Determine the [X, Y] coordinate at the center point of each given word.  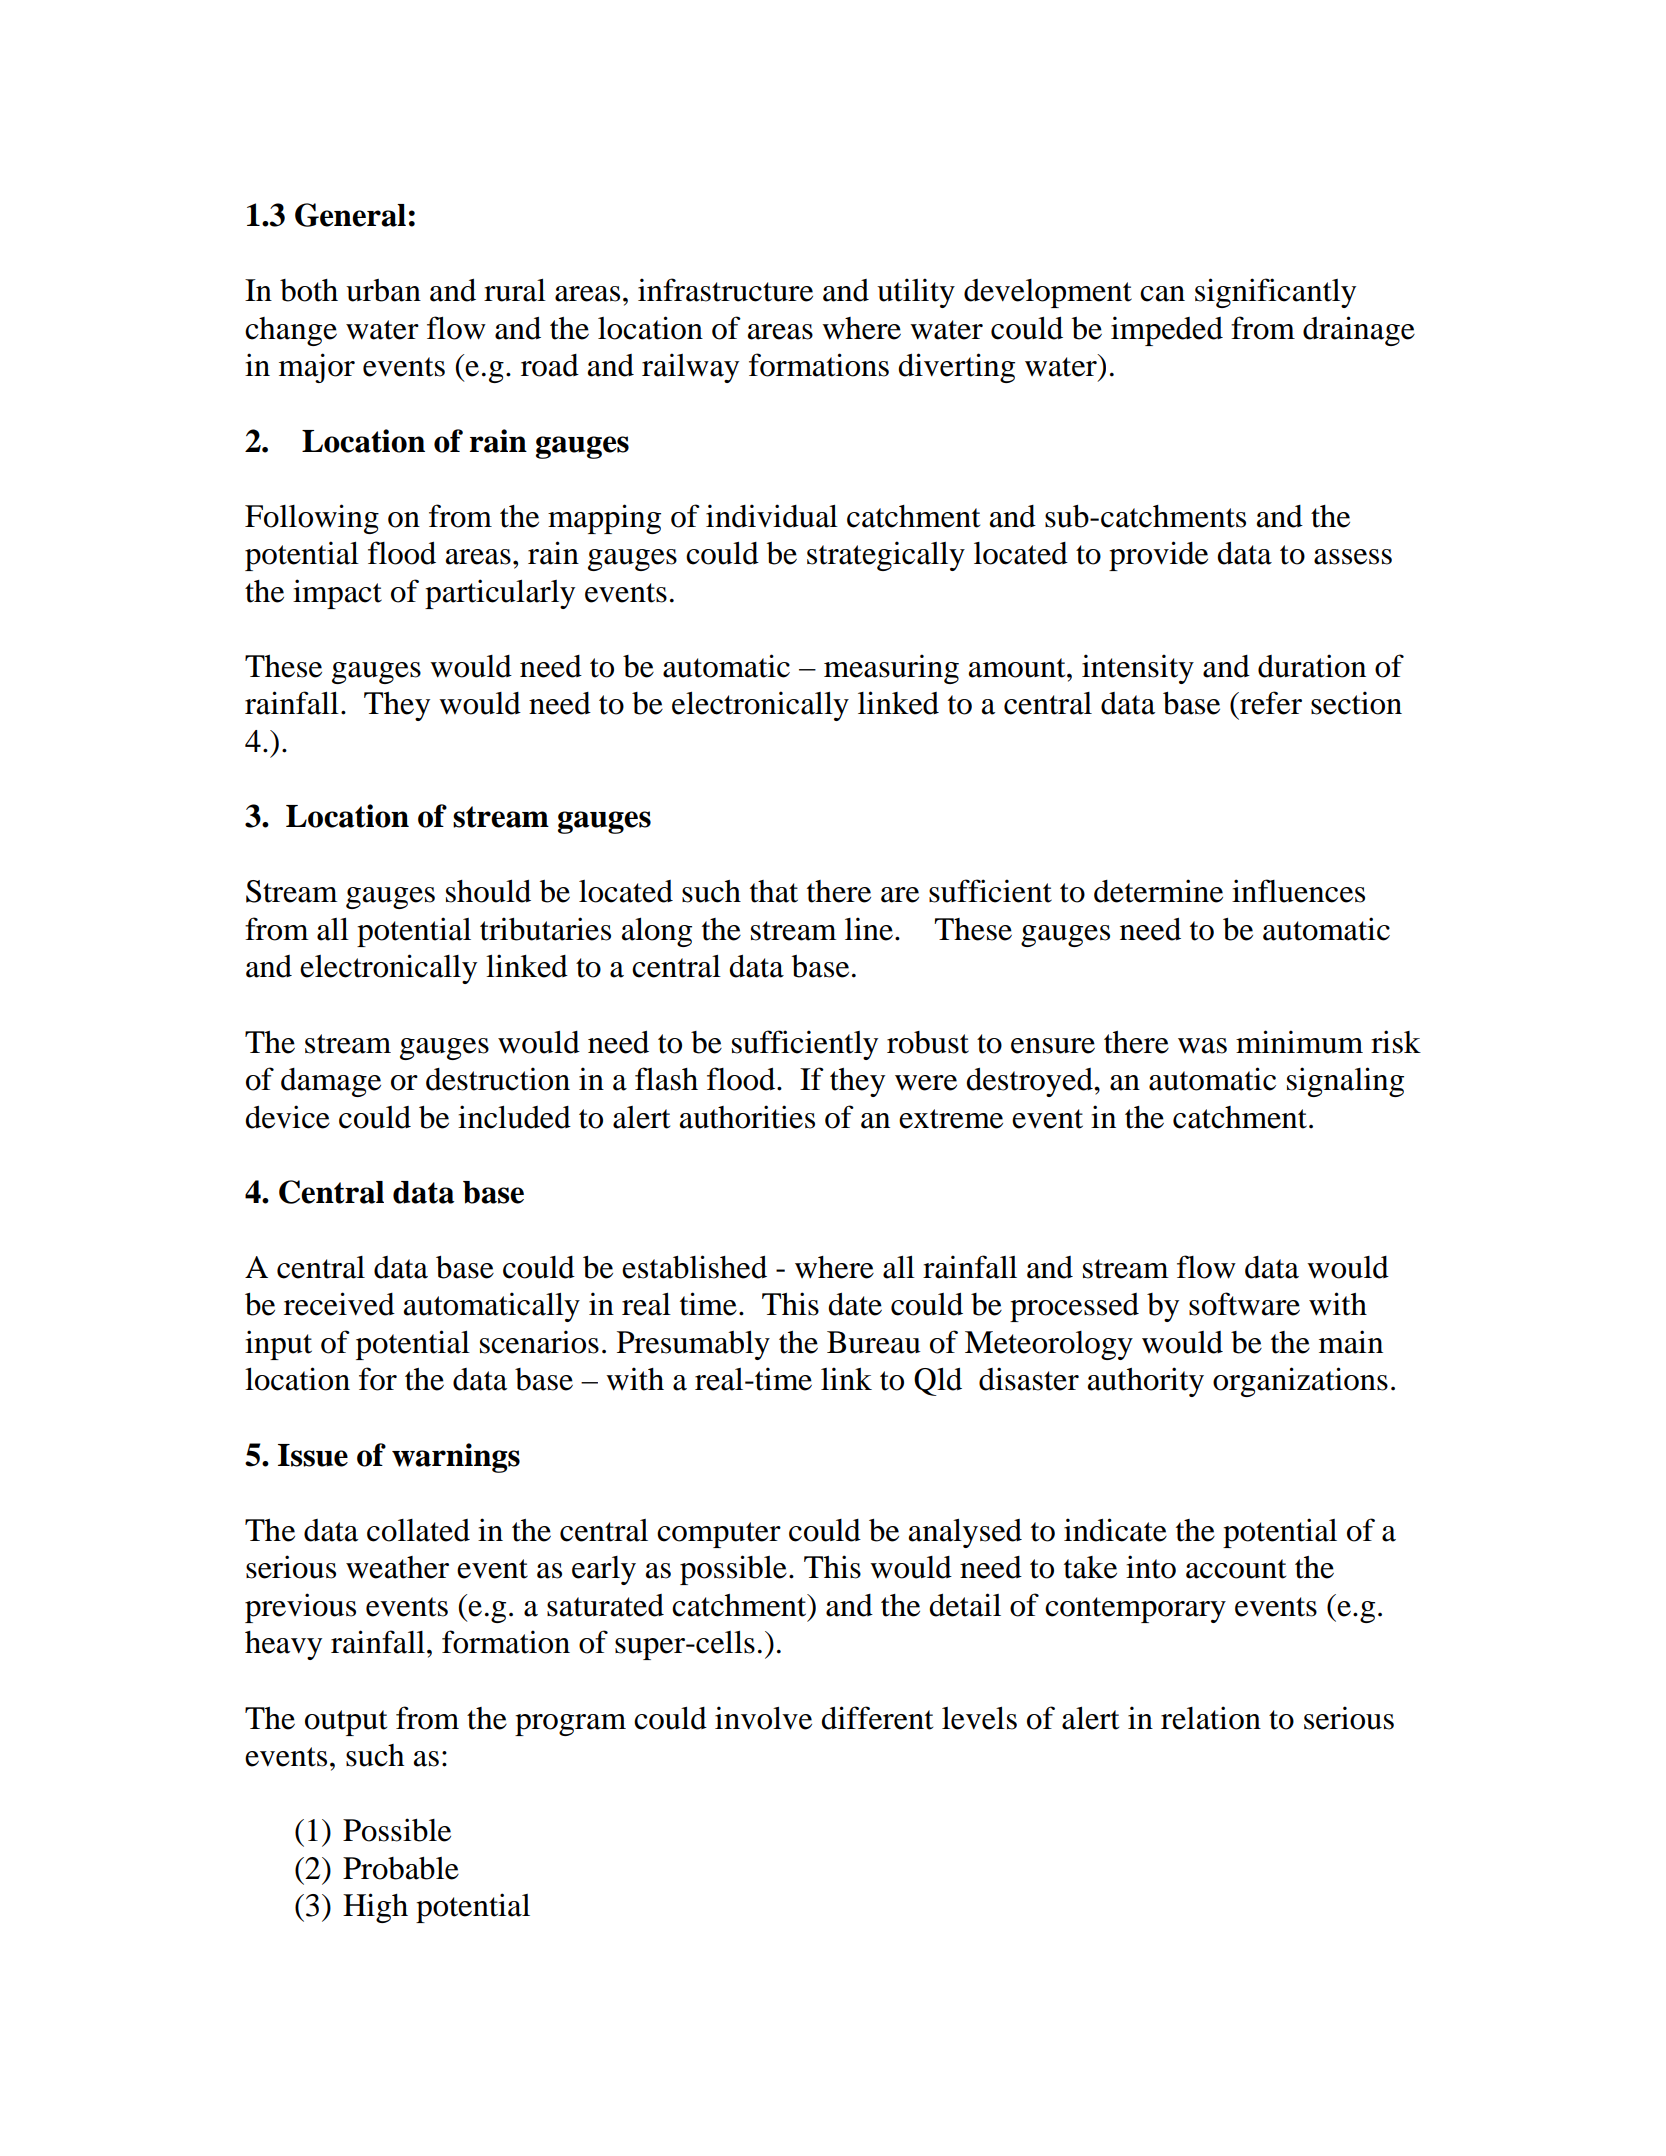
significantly [1275, 293]
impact [337, 594]
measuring [891, 669]
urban [383, 290]
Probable [401, 1868]
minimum [1299, 1042]
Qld [938, 1382]
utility [916, 293]
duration [1312, 666]
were [926, 1083]
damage [331, 1082]
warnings [456, 1458]
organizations [1300, 1382]
